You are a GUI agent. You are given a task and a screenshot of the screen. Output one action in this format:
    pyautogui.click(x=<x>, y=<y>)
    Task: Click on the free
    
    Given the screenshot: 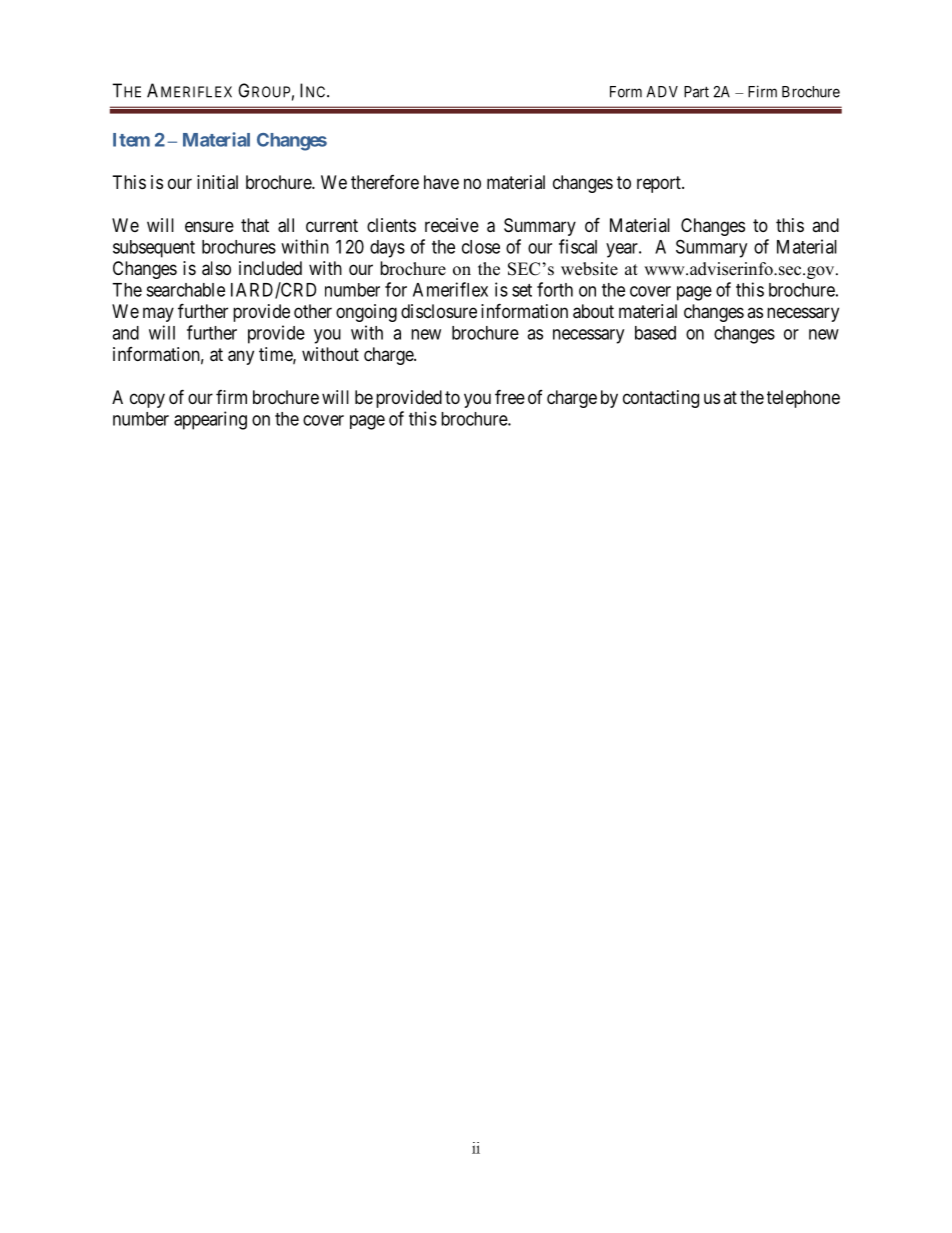 What is the action you would take?
    pyautogui.click(x=510, y=396)
